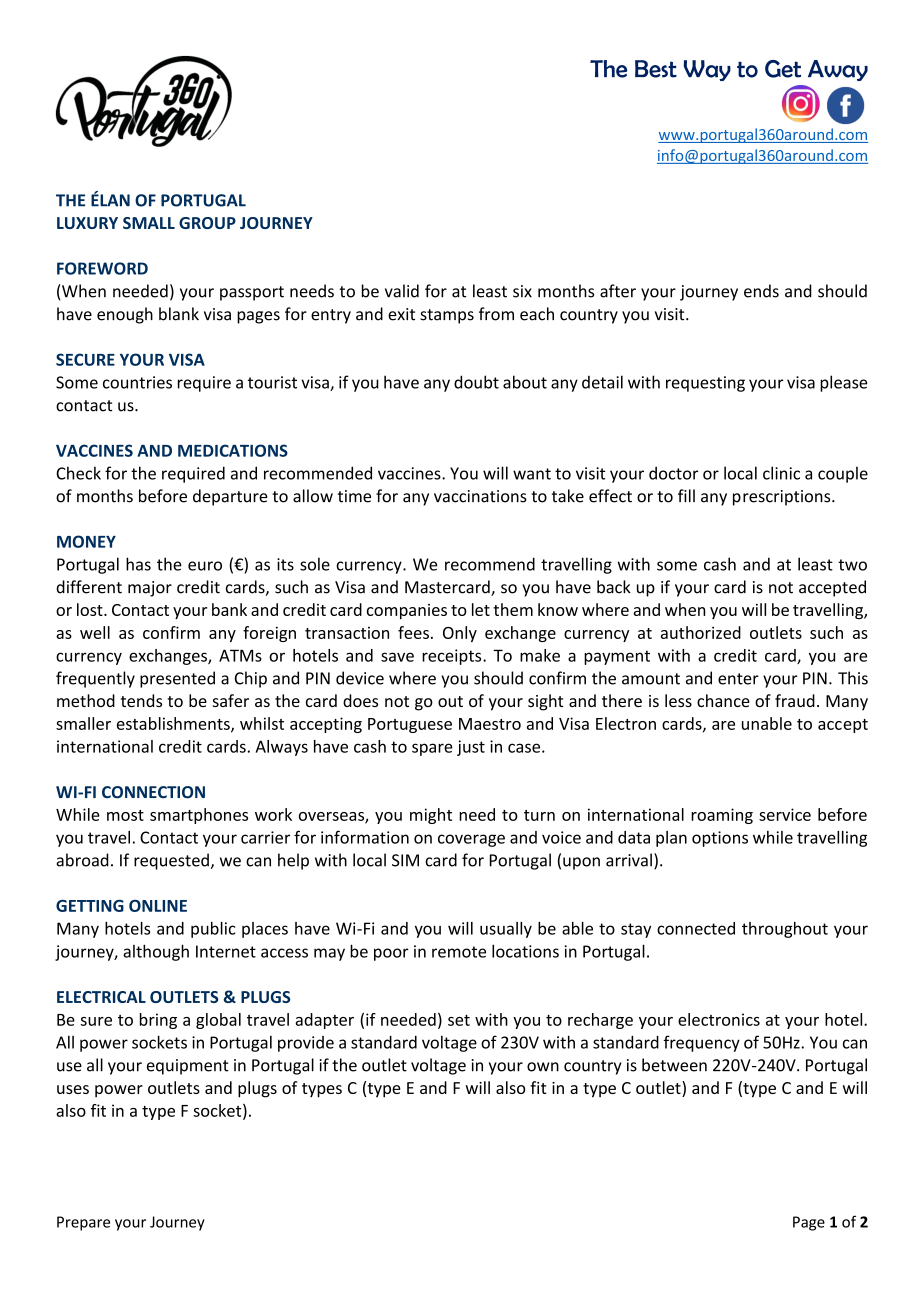  I want to click on usually, so click(506, 930).
